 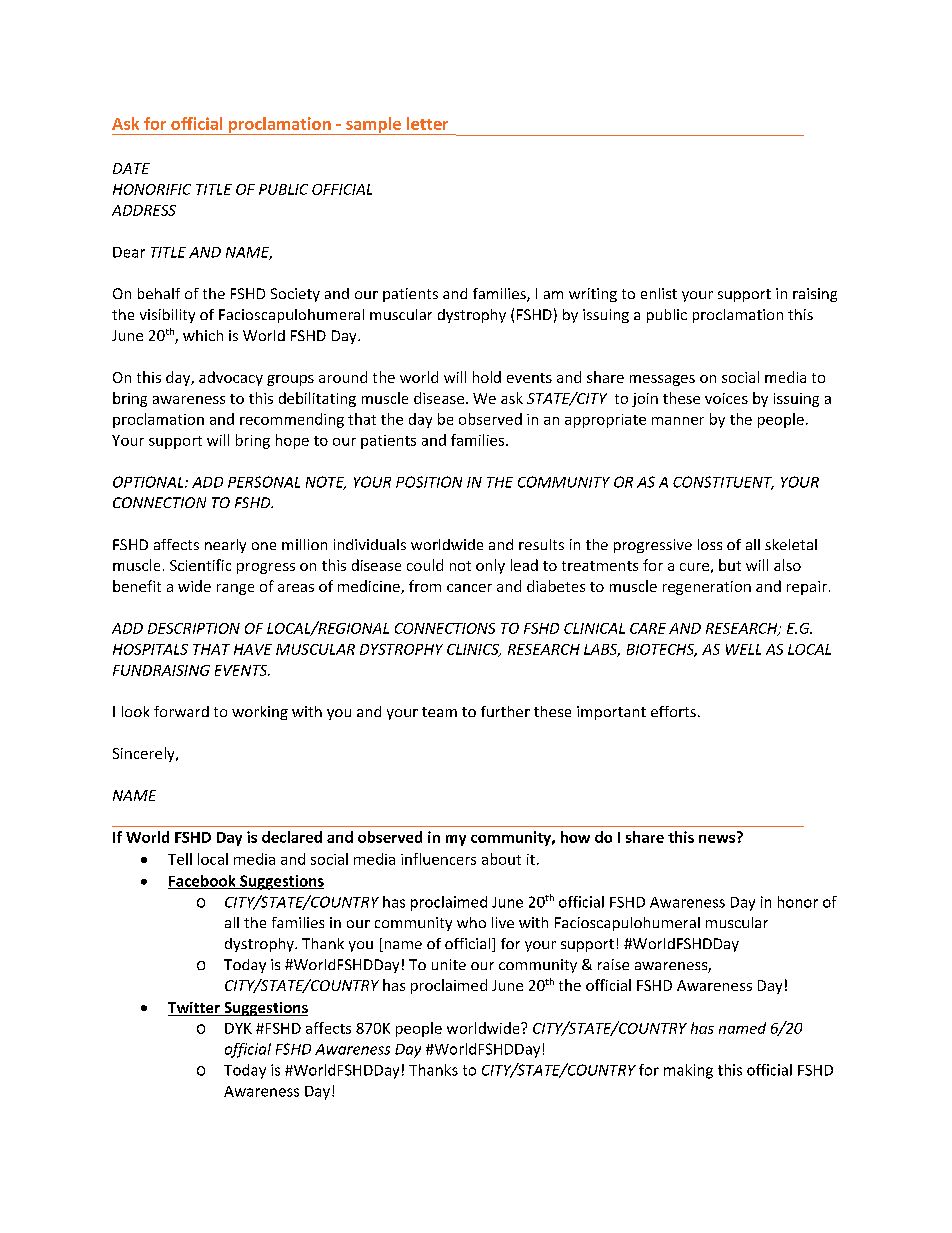 I want to click on Tell, so click(x=180, y=859).
